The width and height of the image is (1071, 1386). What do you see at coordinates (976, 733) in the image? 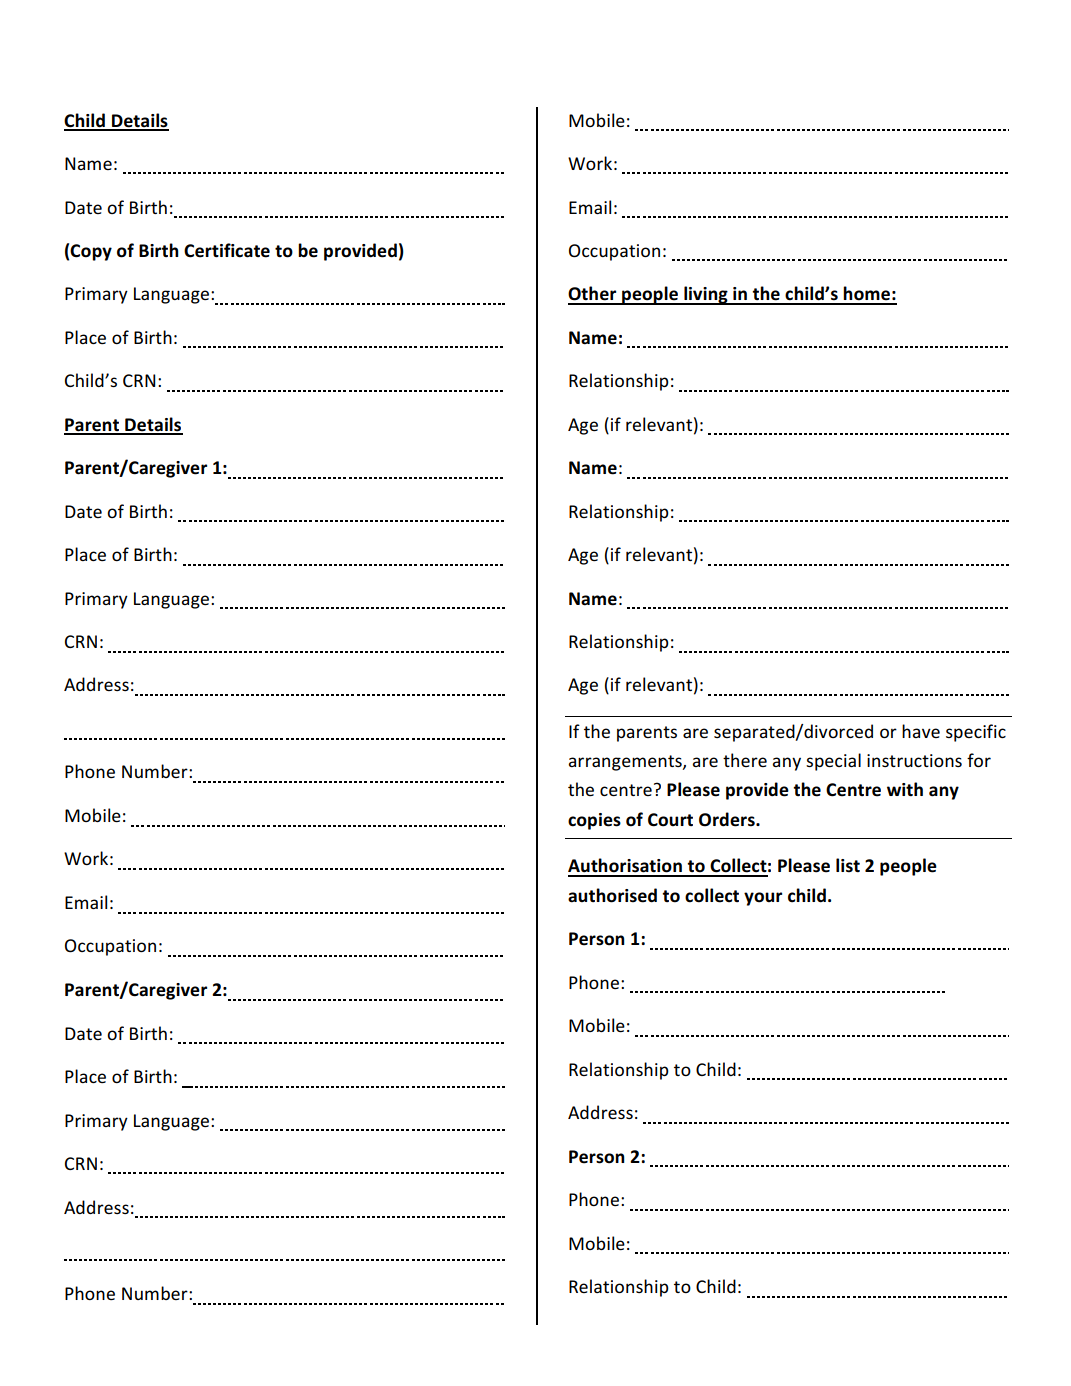
I see `specific` at bounding box center [976, 733].
